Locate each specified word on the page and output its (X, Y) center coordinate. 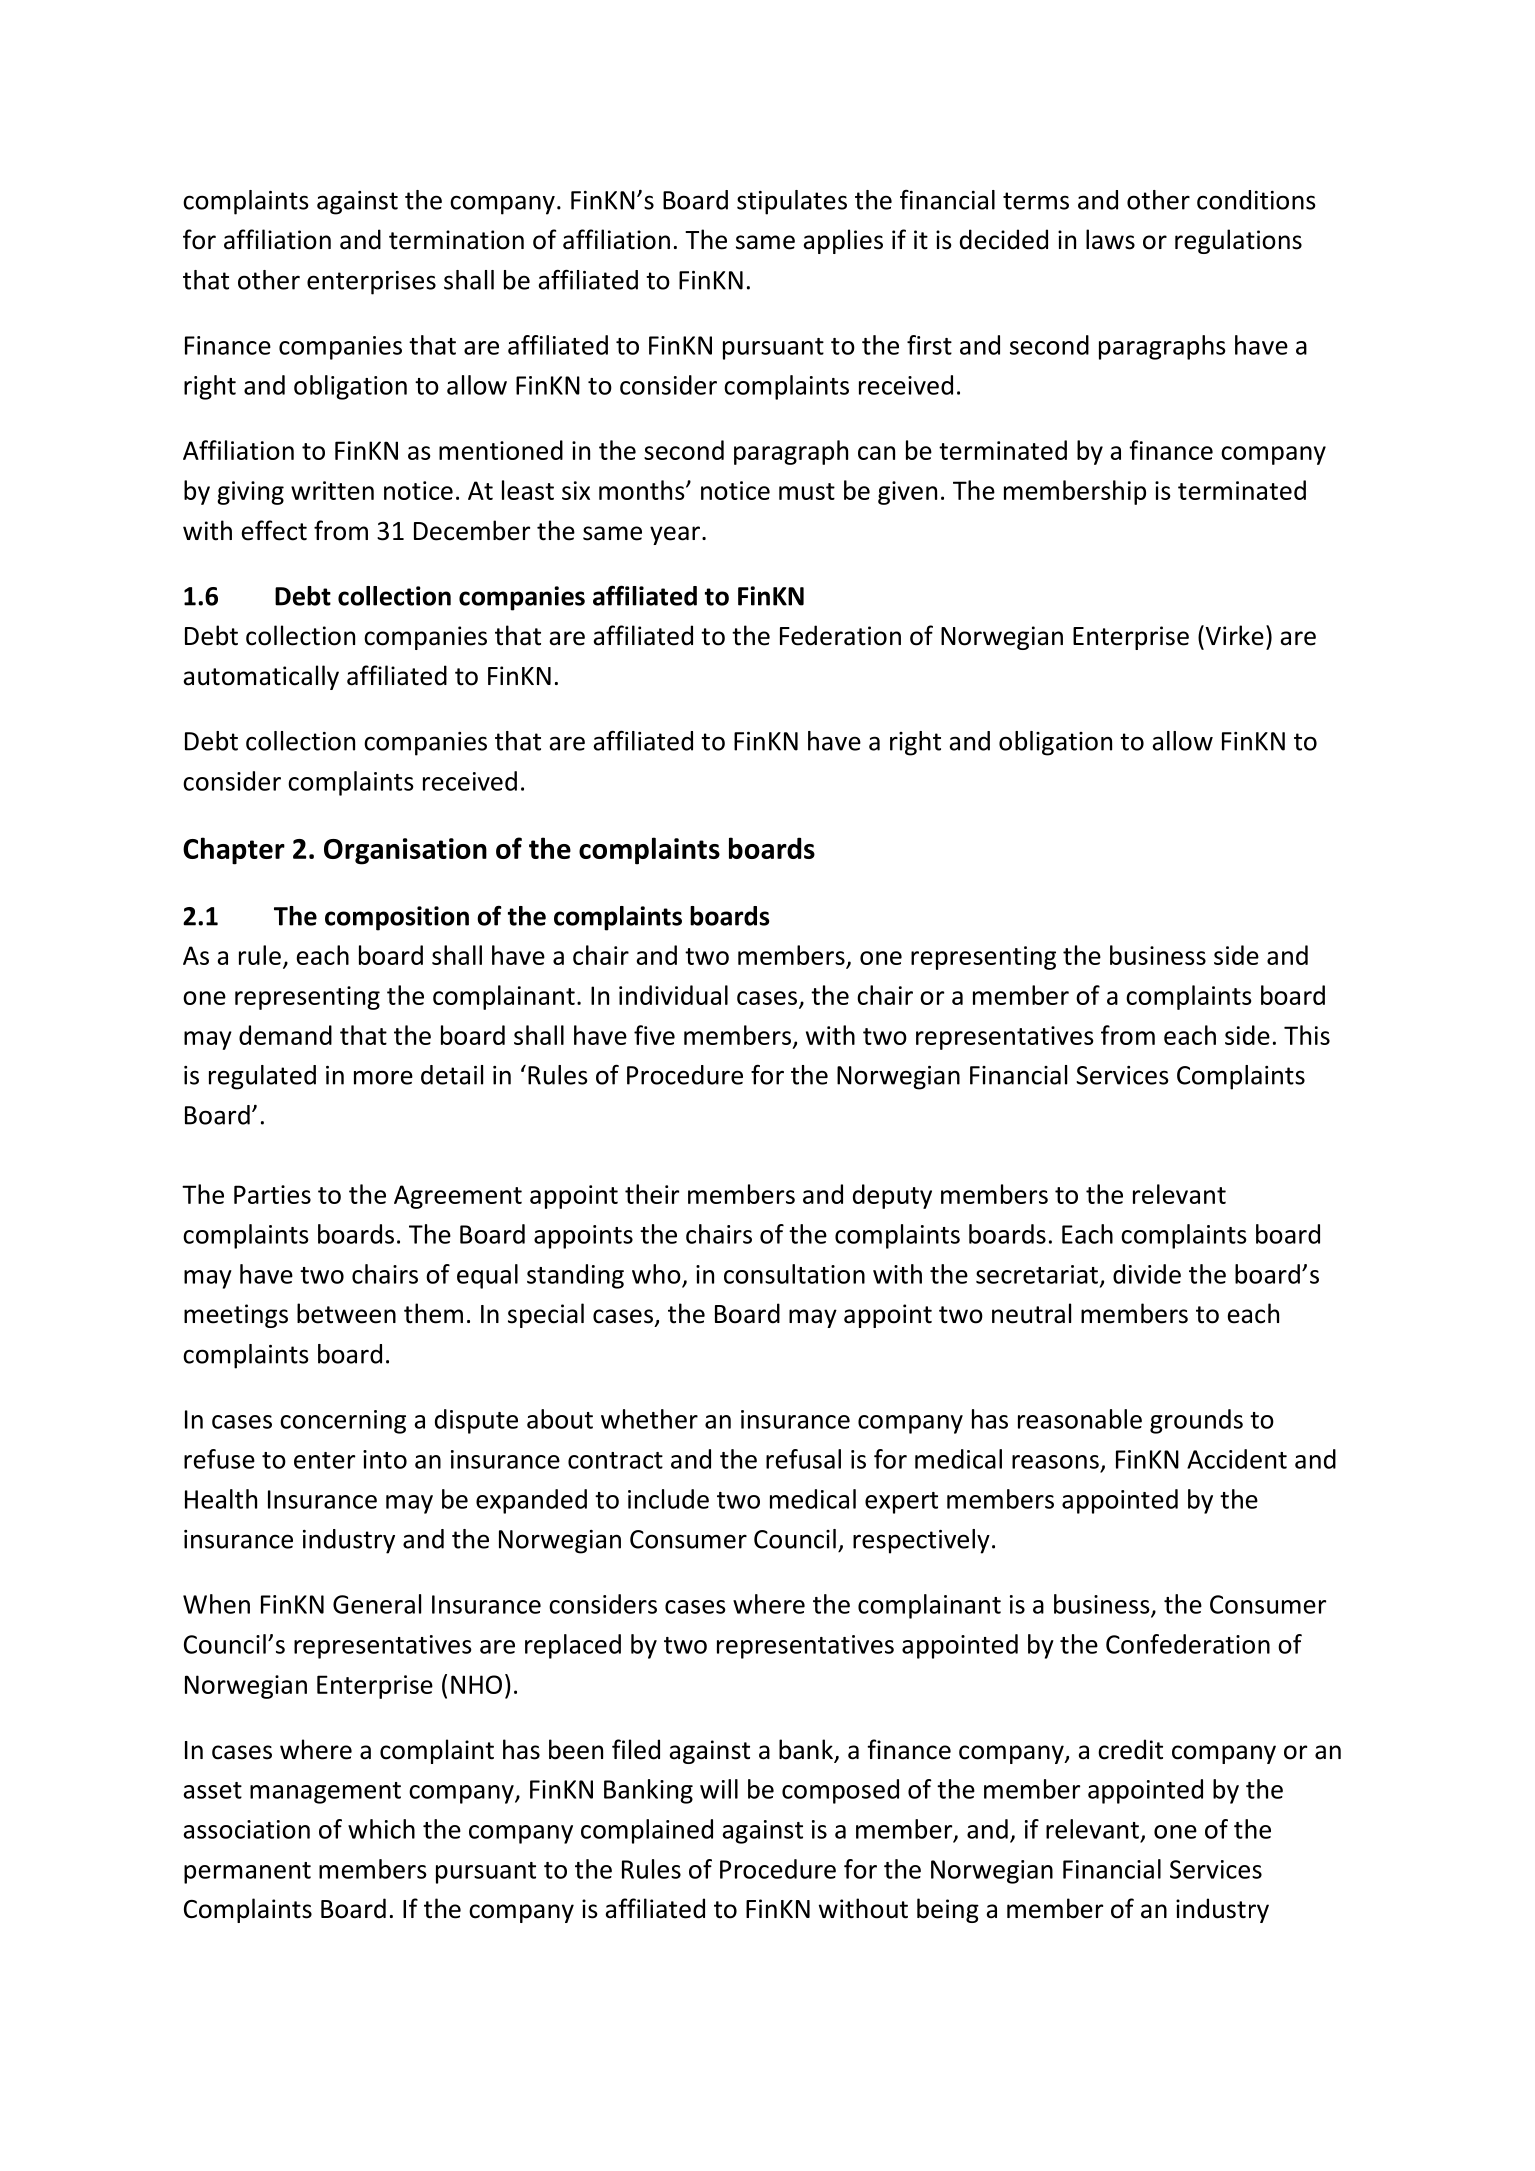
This (1307, 1035)
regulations (1238, 241)
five (654, 1035)
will (719, 1789)
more (383, 1077)
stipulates (792, 202)
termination (456, 240)
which (381, 1829)
